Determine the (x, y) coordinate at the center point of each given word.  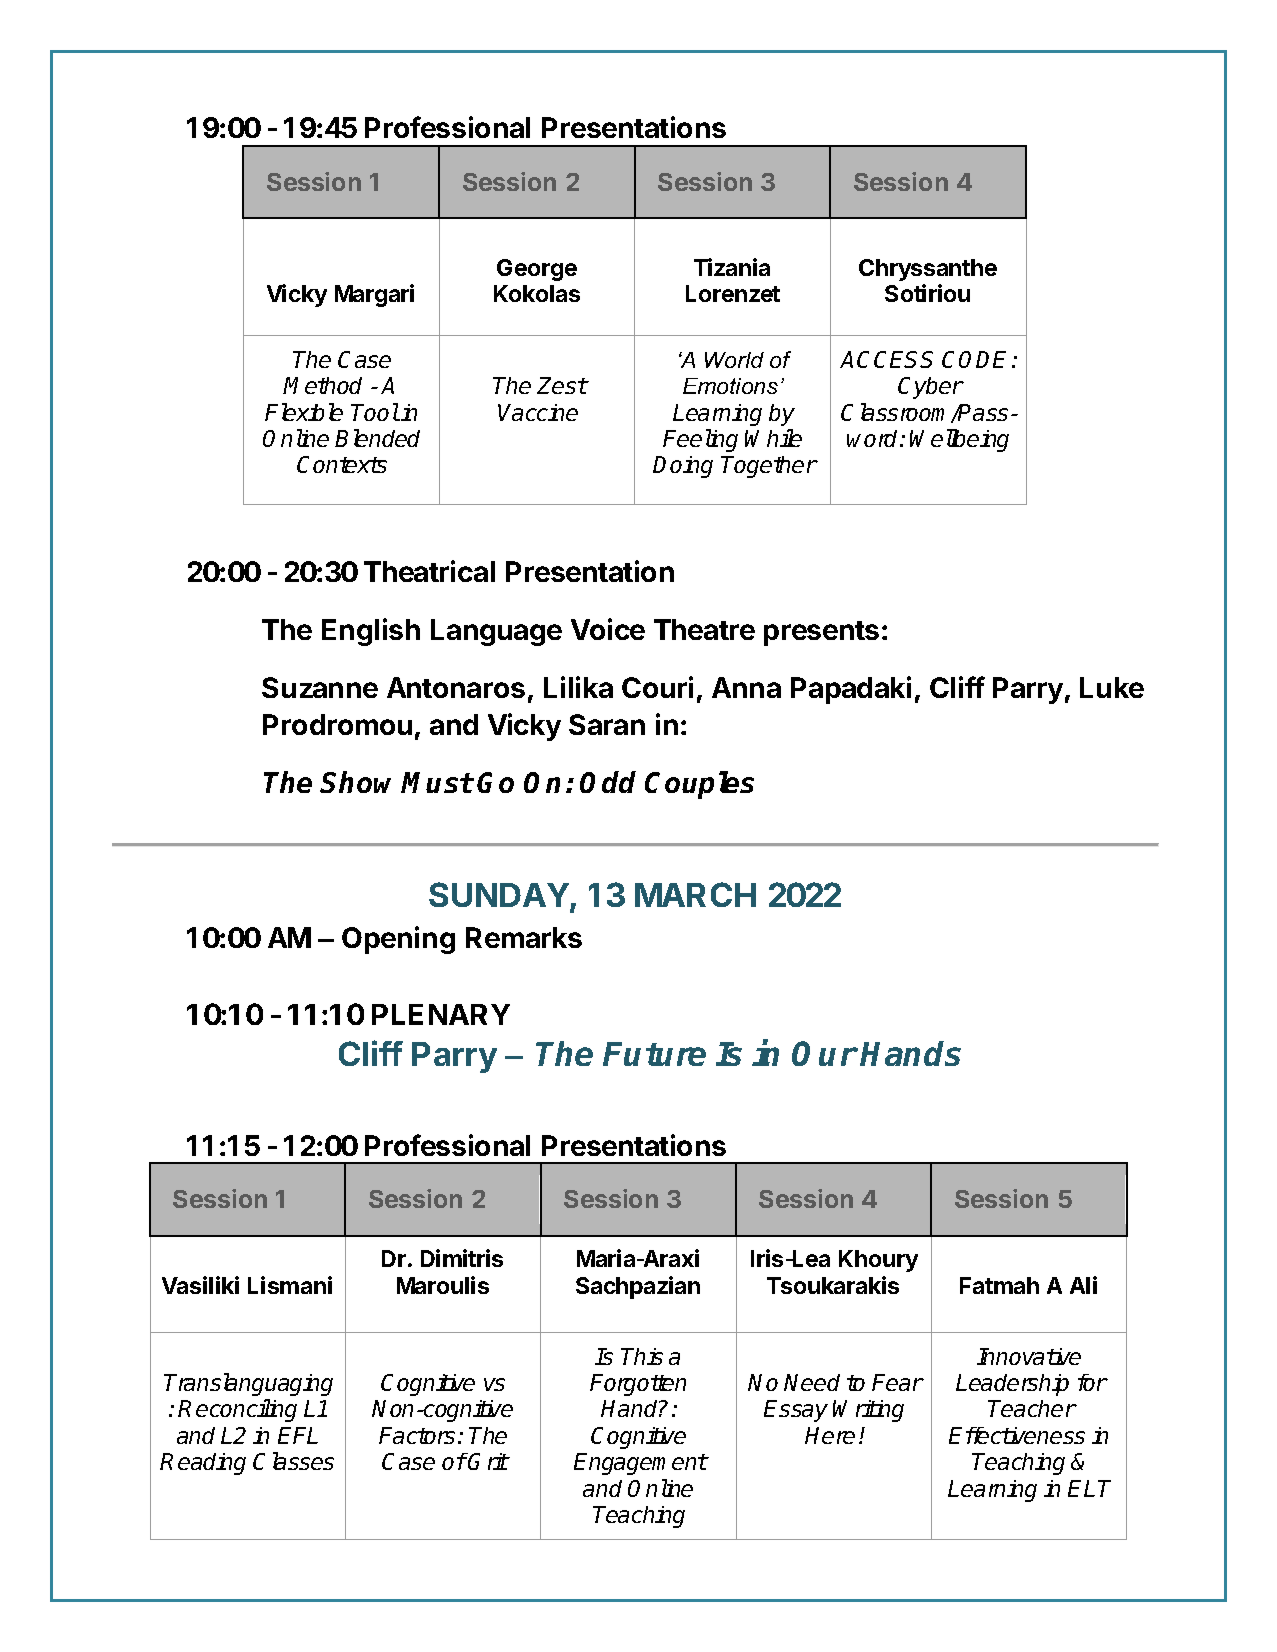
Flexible (304, 412)
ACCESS (886, 359)
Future (654, 1054)
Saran (607, 724)
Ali (1083, 1285)
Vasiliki (200, 1285)
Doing (683, 467)
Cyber (931, 388)
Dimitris (462, 1258)
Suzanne (320, 687)
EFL (298, 1435)
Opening (398, 940)
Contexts (342, 464)
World (734, 360)
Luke (1112, 687)
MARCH (695, 894)
